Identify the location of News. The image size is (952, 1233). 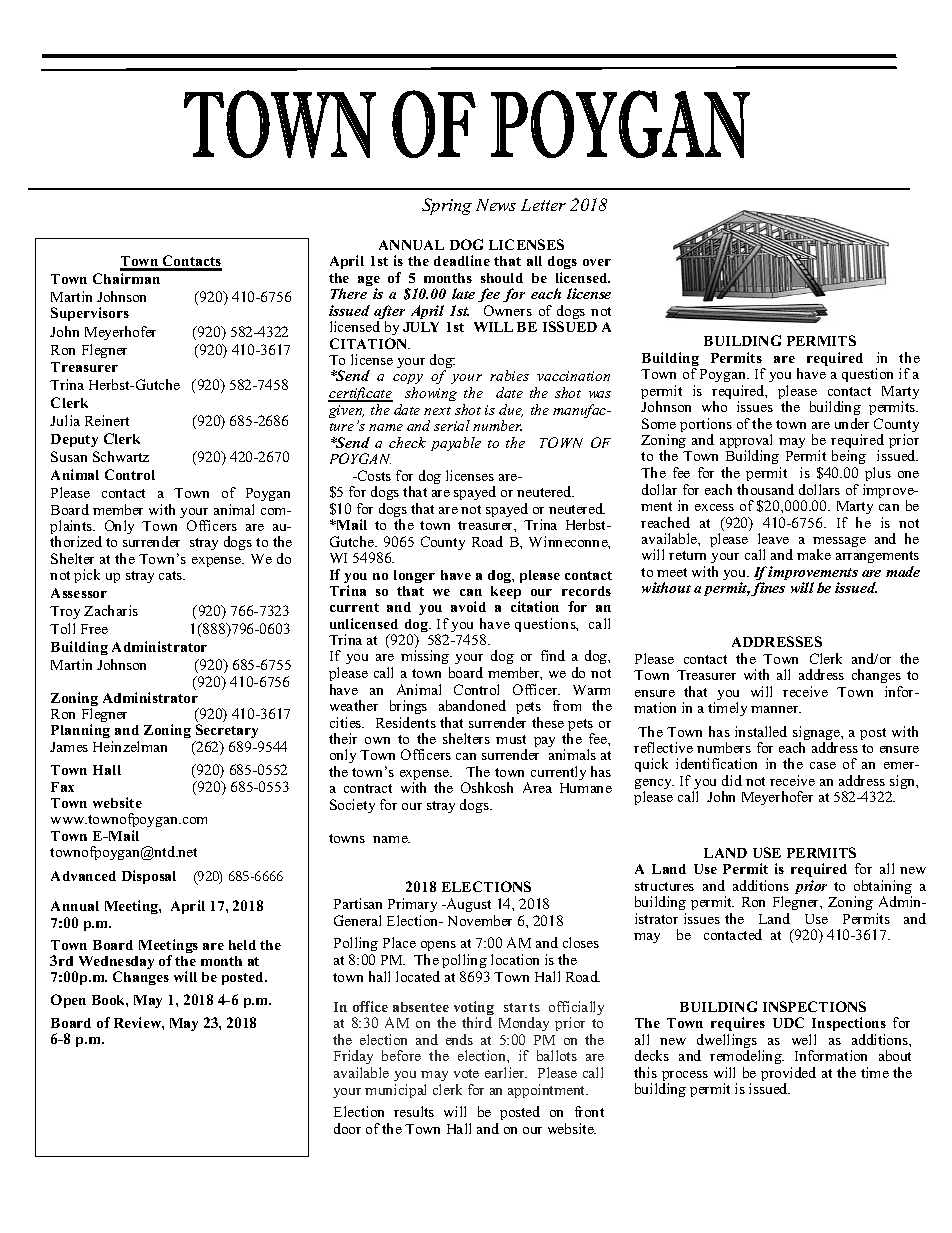
(496, 205).
